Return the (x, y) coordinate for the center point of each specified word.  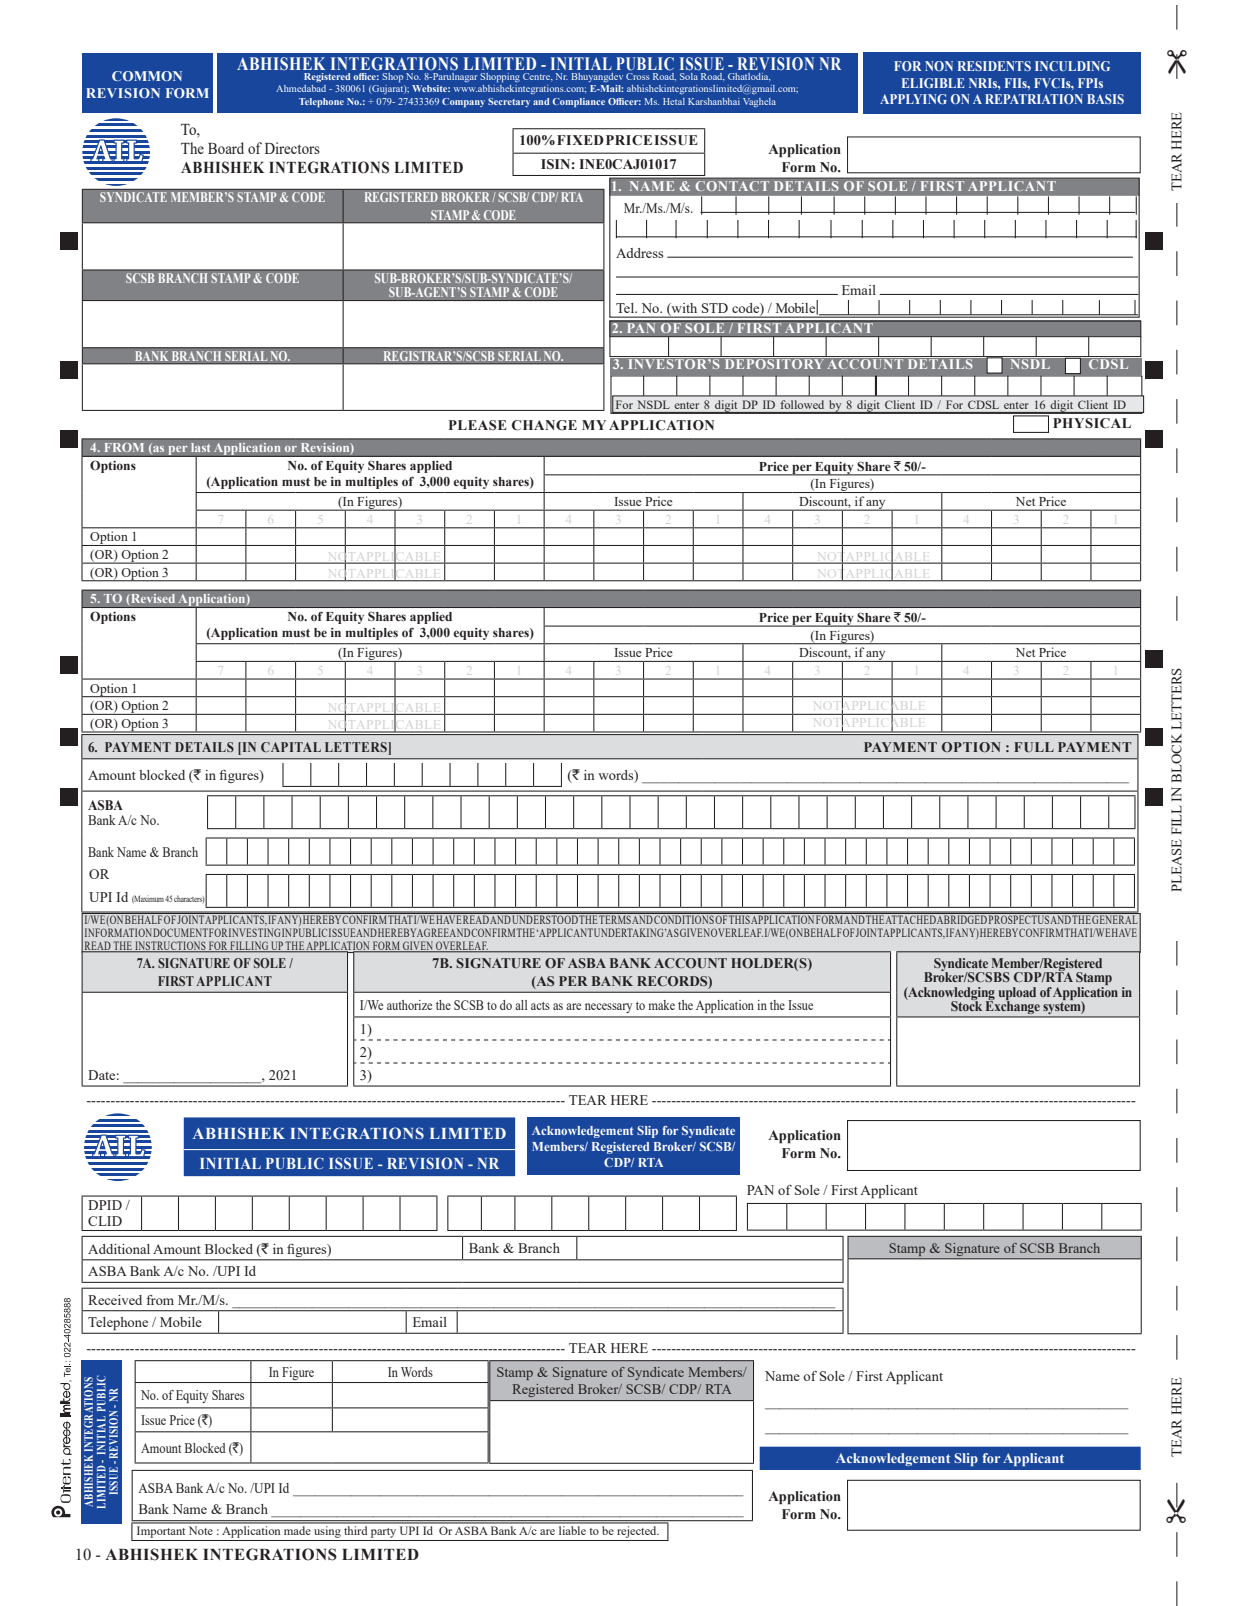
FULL (1034, 747)
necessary (608, 1008)
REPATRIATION (1034, 99)
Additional (119, 1249)
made (297, 1529)
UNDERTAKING (630, 932)
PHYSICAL (1092, 423)
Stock (966, 1005)
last (201, 448)
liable (572, 1529)
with (683, 309)
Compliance (578, 103)
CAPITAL (291, 747)
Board (226, 148)
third (356, 1529)
